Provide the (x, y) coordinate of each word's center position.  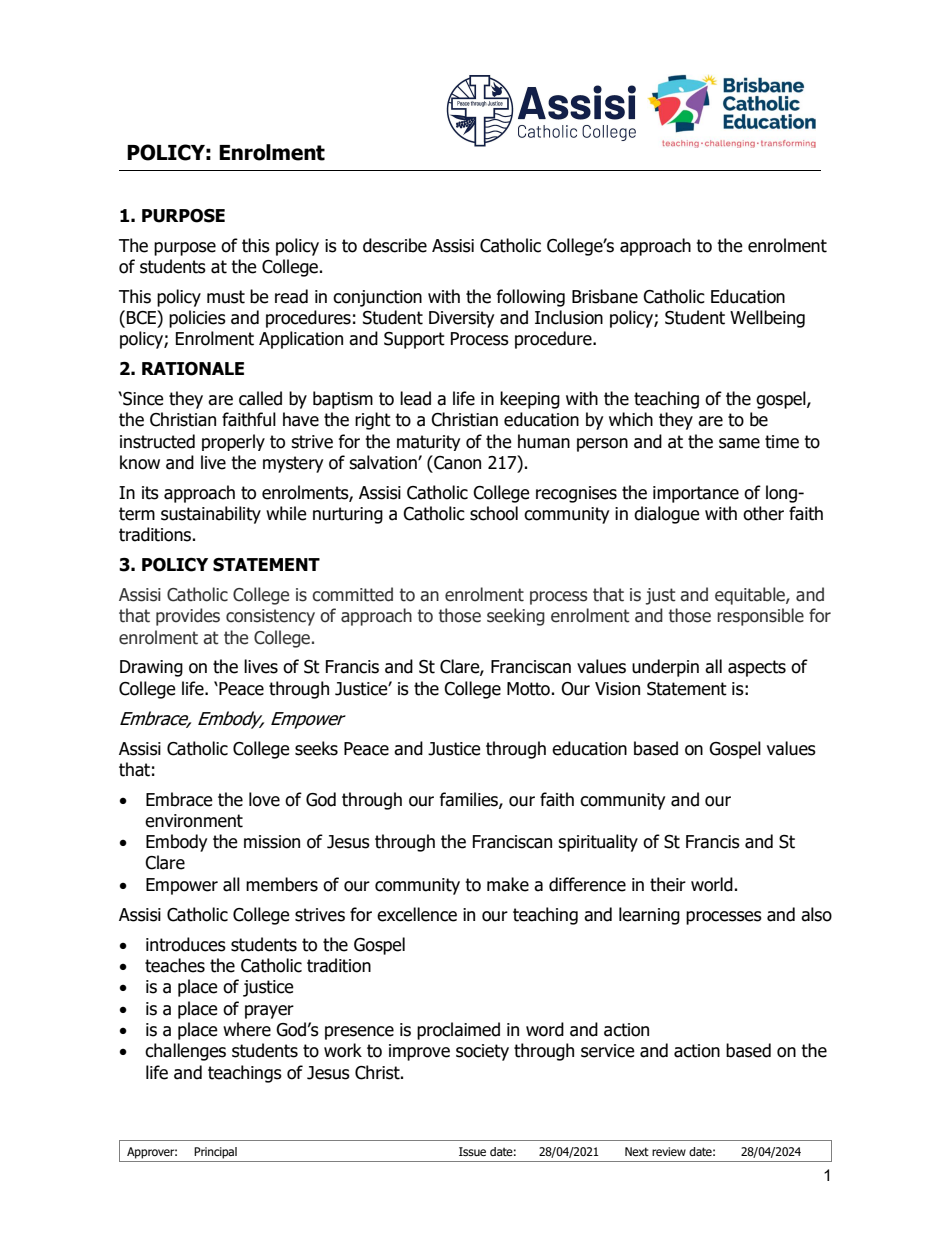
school (494, 513)
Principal (215, 1153)
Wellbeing (767, 319)
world (712, 884)
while (286, 513)
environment (194, 821)
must (226, 297)
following (531, 298)
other (763, 513)
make (508, 884)
